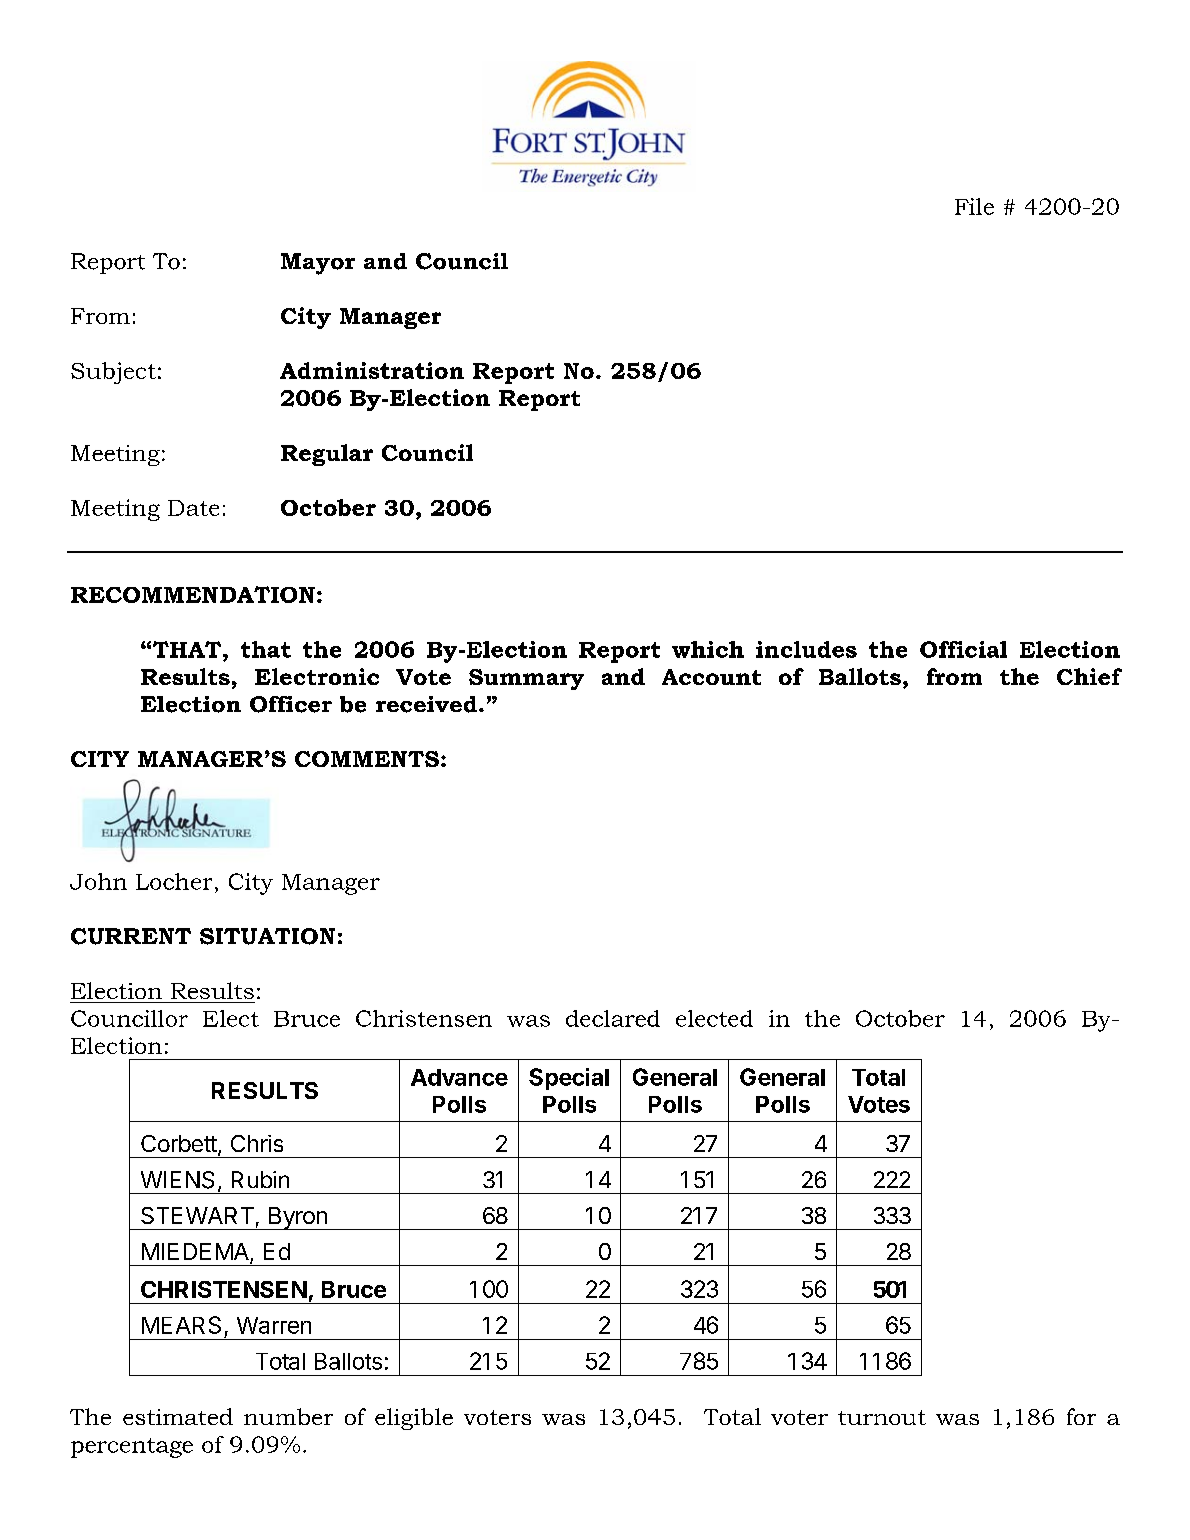 Image resolution: width=1190 pixels, height=1540 pixels. Describe the element at coordinates (1089, 676) in the page. I see `Chief` at that location.
